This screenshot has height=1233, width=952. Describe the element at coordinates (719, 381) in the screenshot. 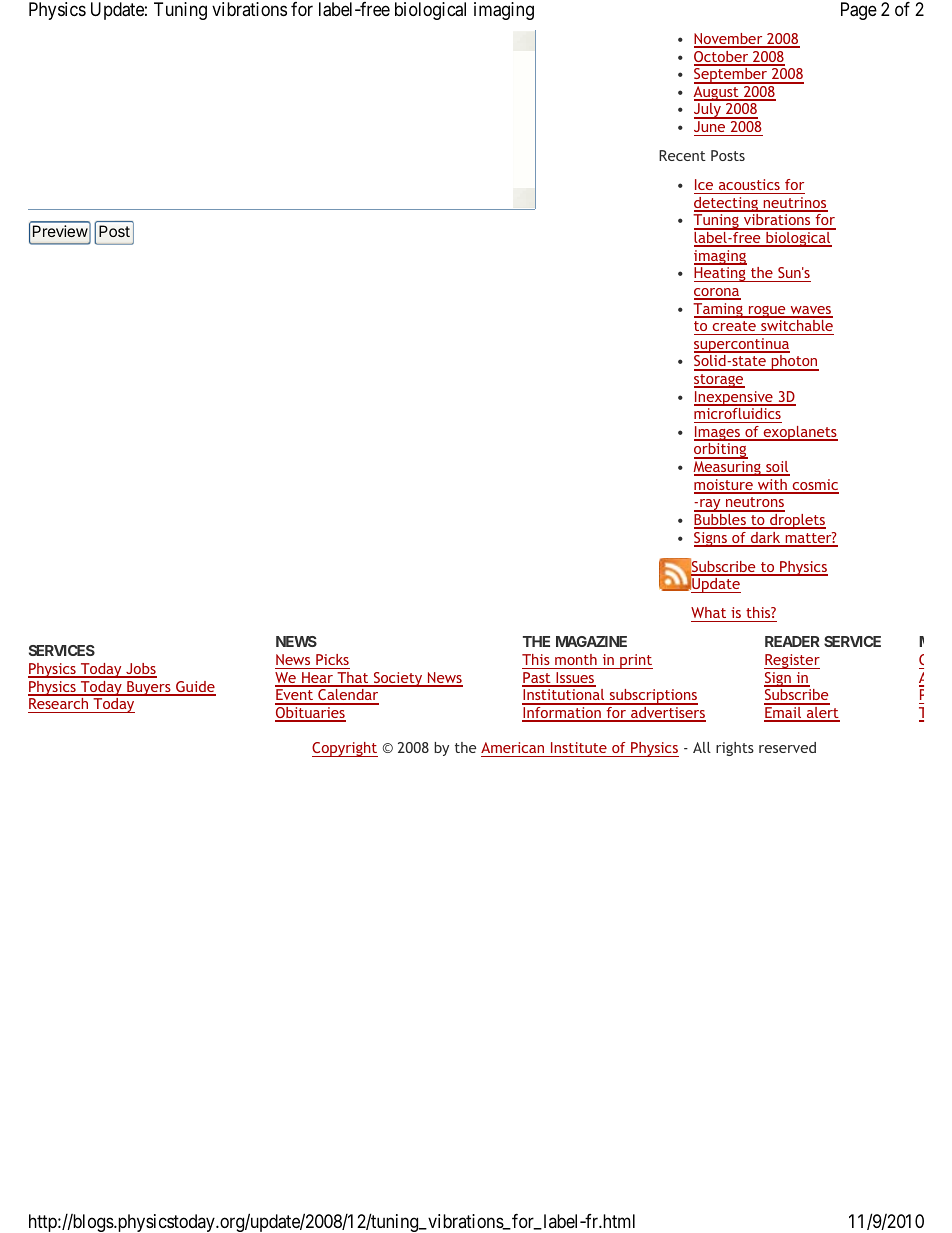

I see `storage` at that location.
